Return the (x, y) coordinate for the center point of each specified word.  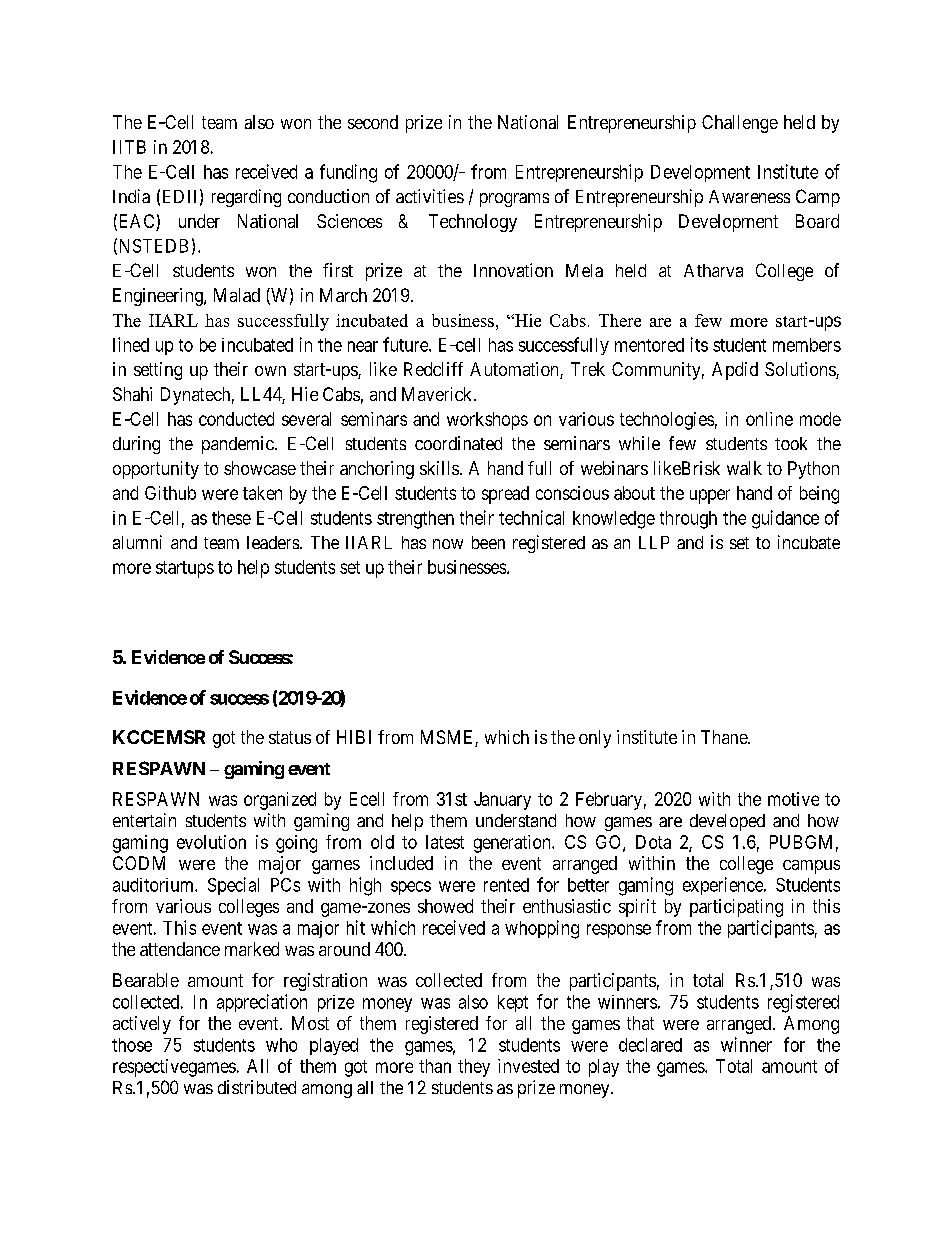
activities (430, 196)
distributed (257, 1087)
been (488, 542)
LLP (654, 542)
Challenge (740, 124)
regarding (246, 198)
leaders (273, 542)
